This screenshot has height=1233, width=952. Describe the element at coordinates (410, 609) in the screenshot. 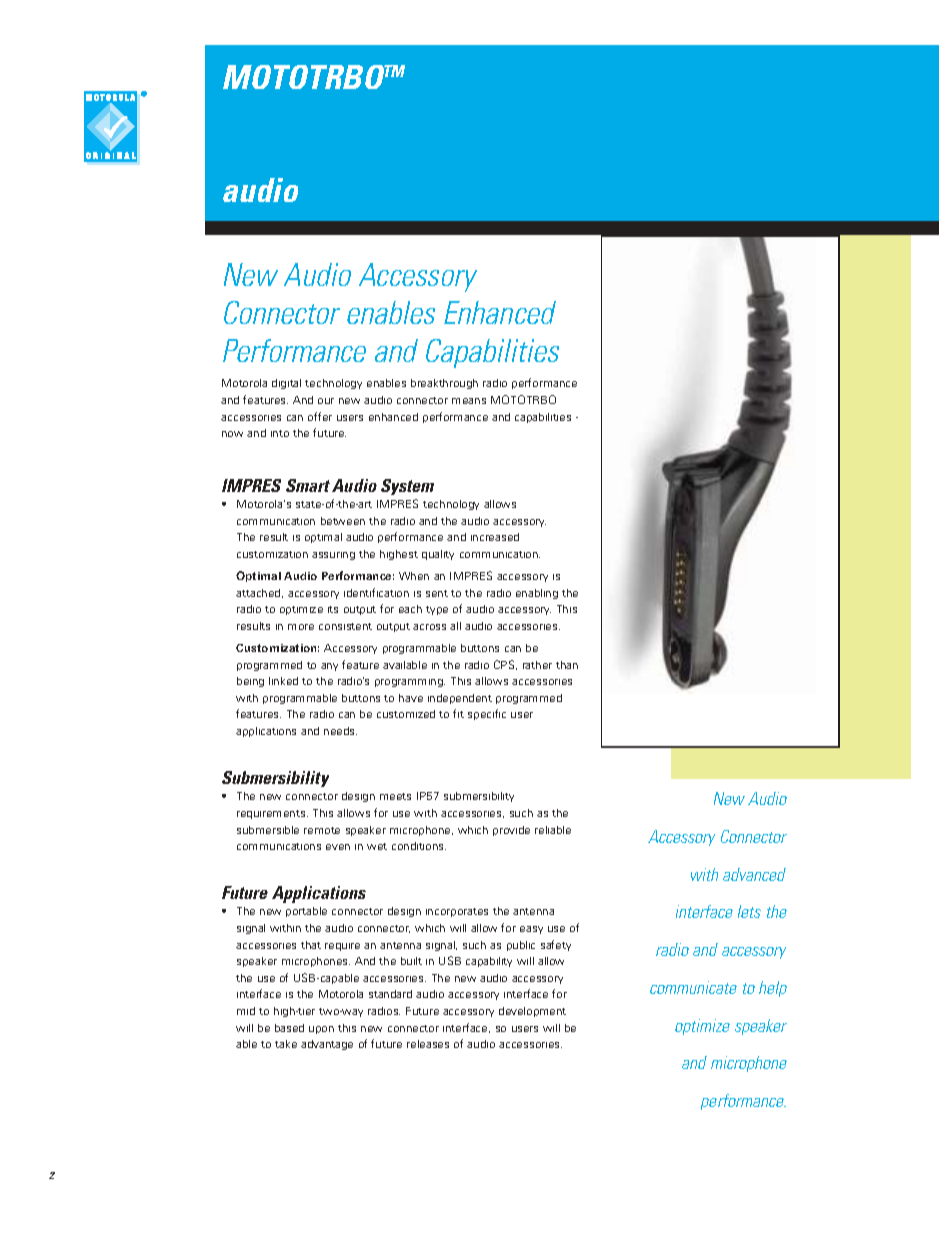

I see `each` at that location.
